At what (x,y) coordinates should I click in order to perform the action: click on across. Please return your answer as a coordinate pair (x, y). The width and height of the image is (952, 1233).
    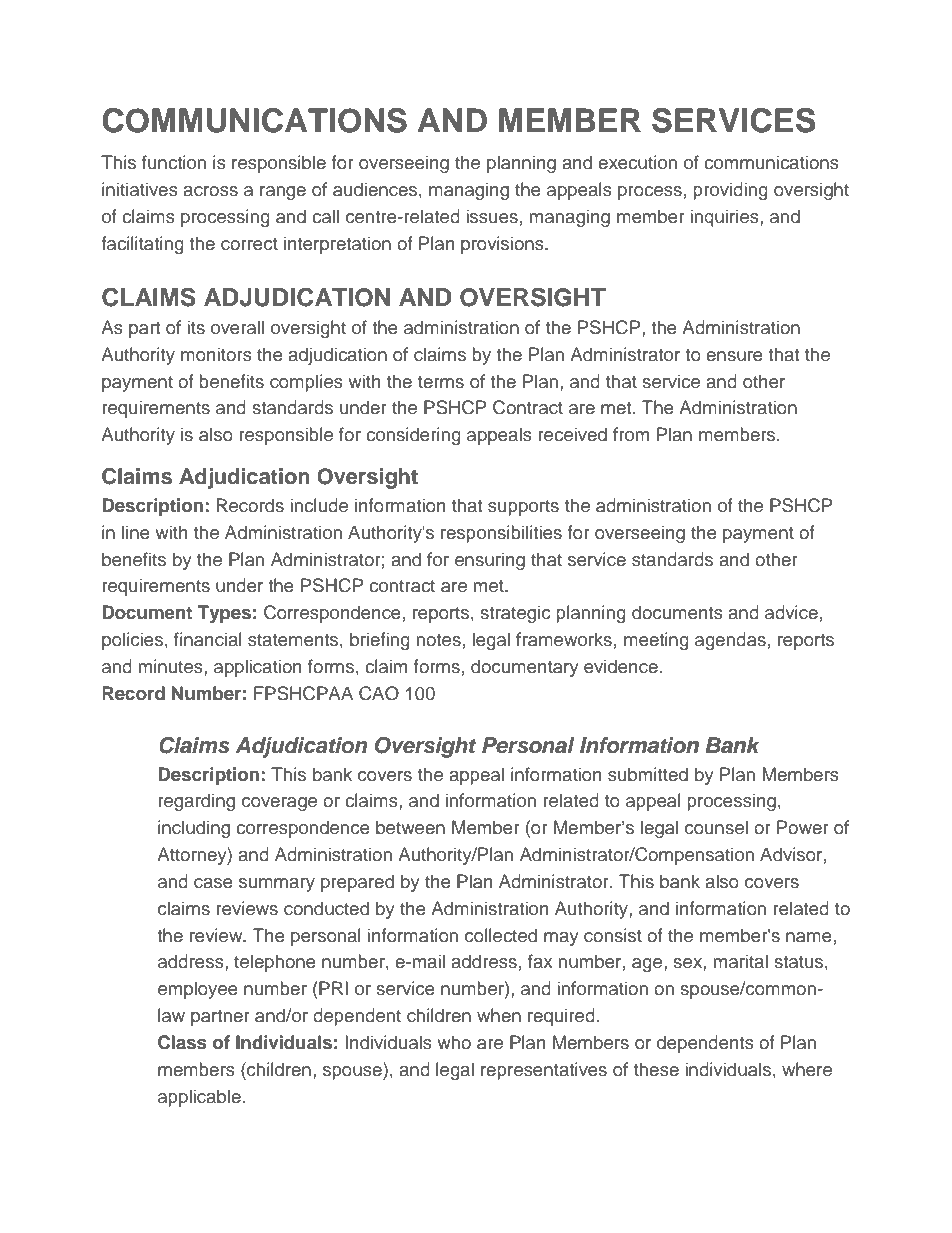
    Looking at the image, I should click on (210, 191).
